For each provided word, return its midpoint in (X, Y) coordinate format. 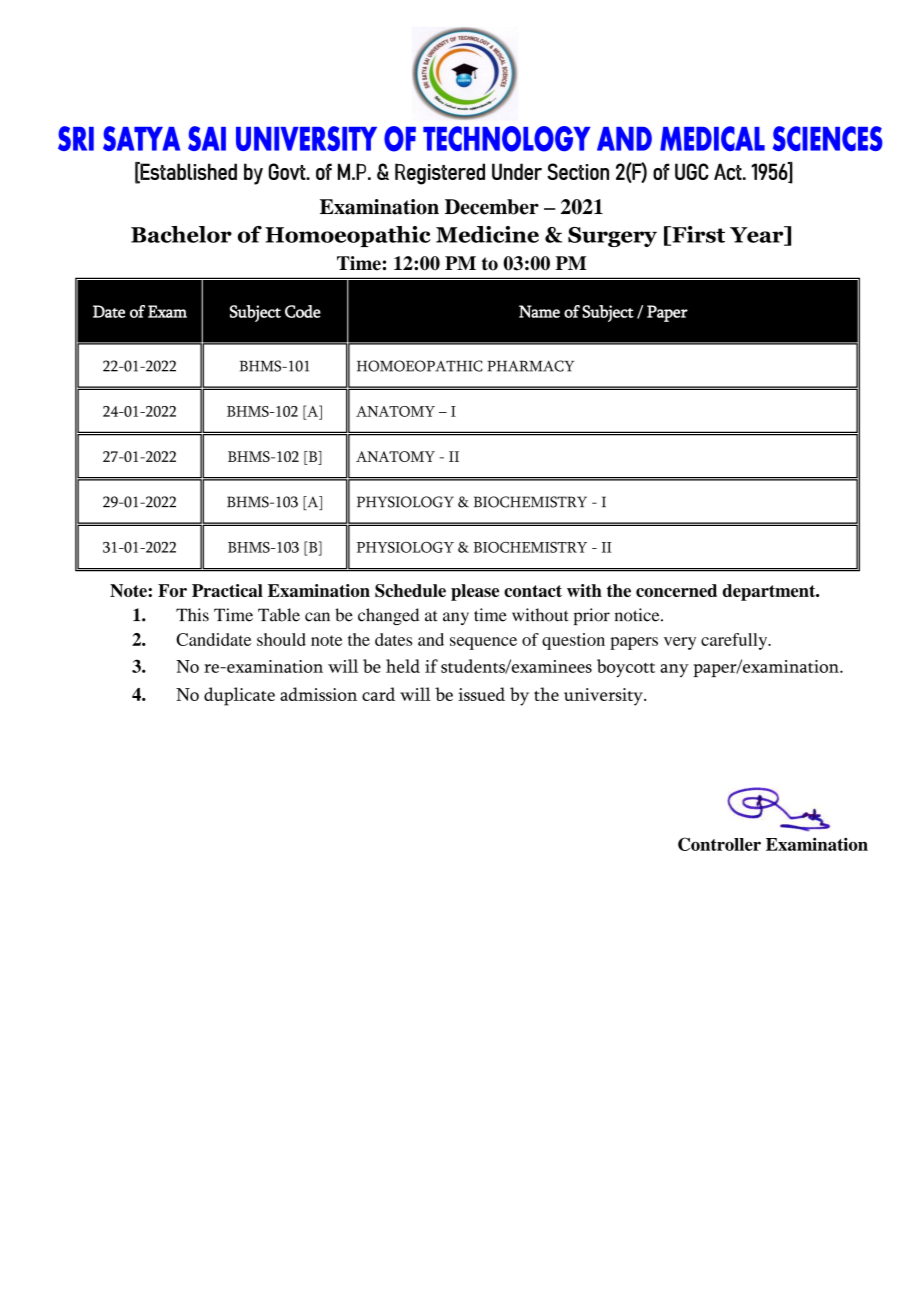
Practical (227, 590)
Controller (719, 844)
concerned (676, 590)
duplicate (239, 696)
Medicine (487, 234)
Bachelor (181, 234)
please (475, 592)
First (697, 235)
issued (481, 694)
